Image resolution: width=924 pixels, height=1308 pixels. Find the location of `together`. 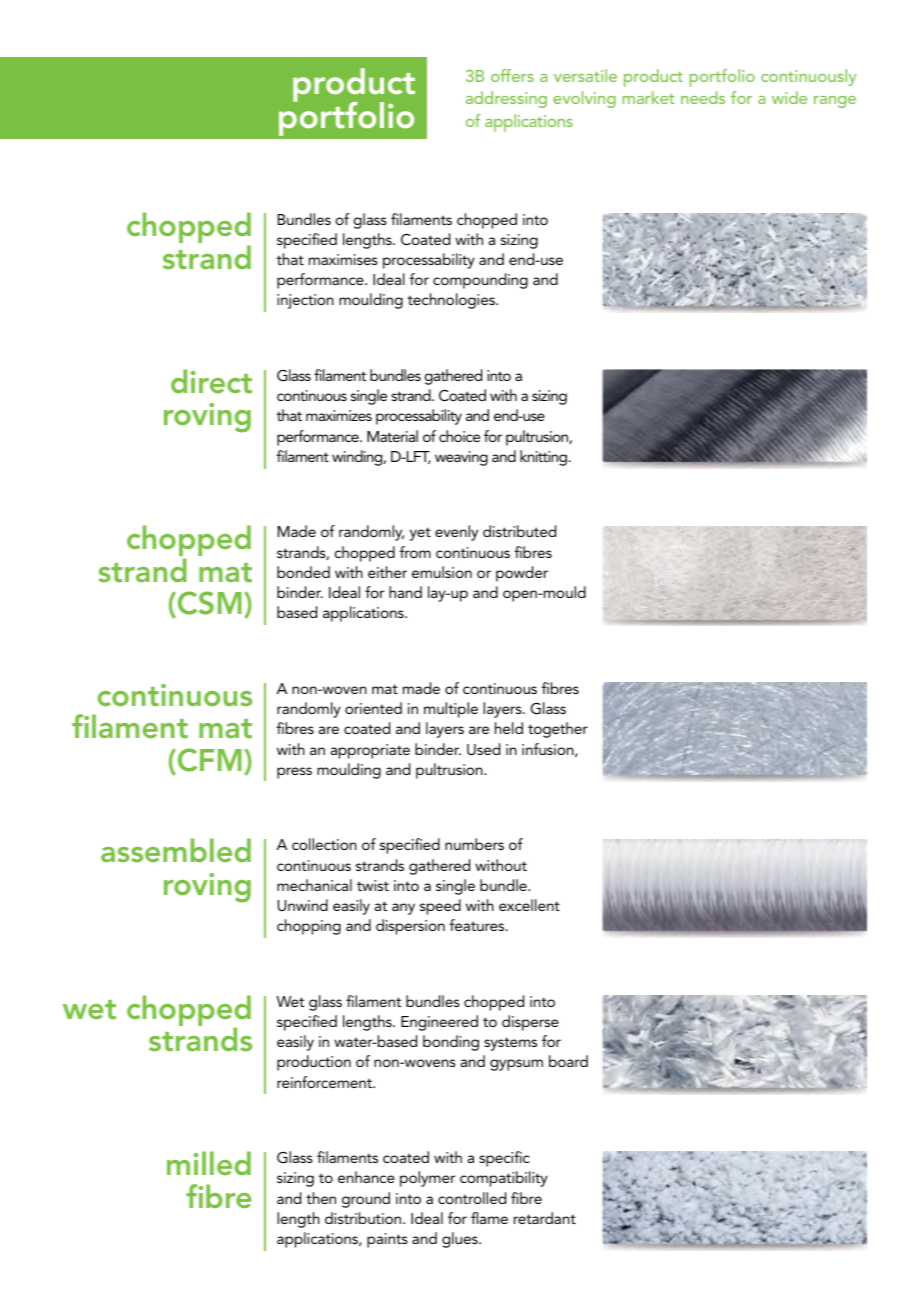

together is located at coordinates (558, 730).
